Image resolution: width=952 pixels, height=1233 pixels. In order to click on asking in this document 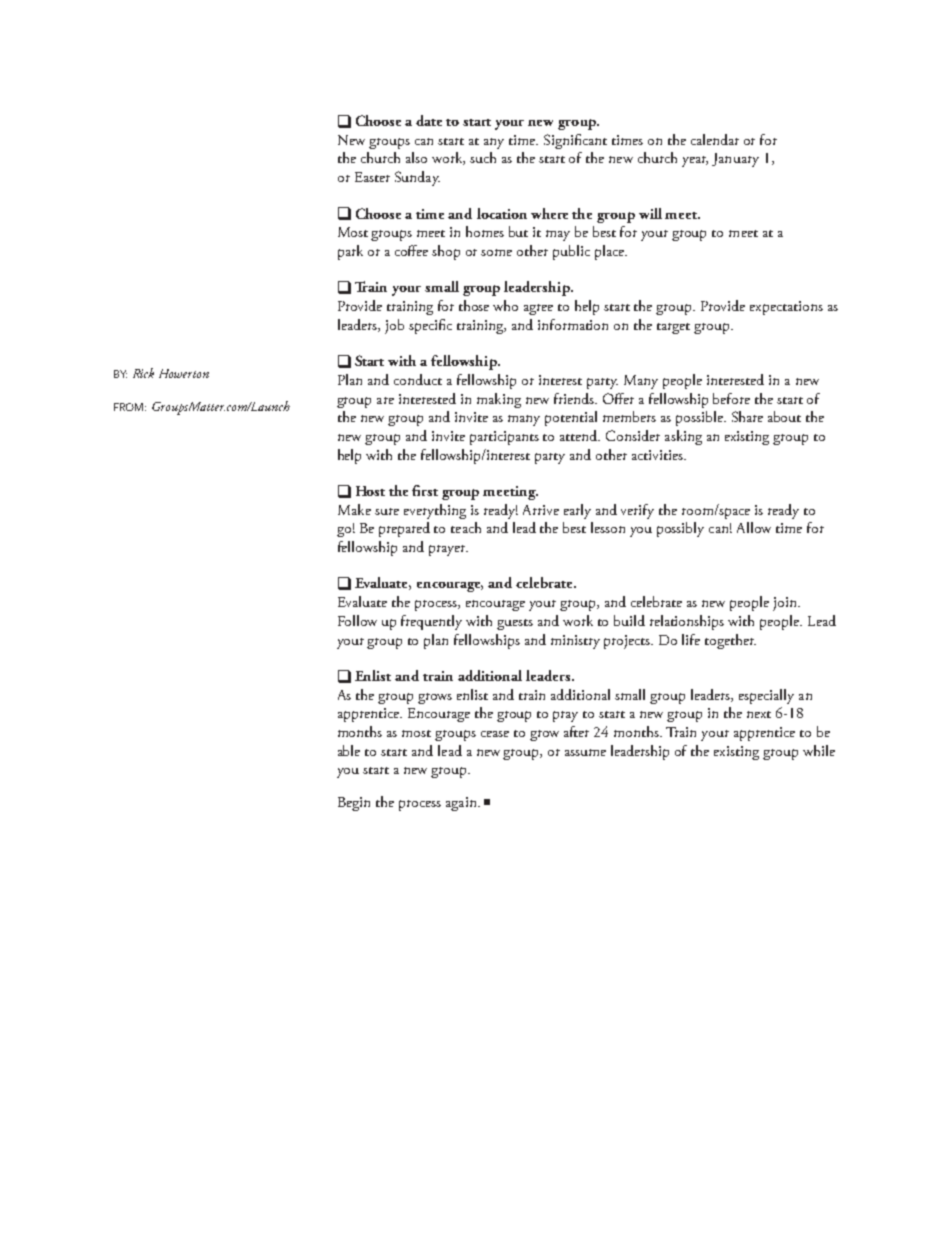, I will do `click(683, 437)`.
